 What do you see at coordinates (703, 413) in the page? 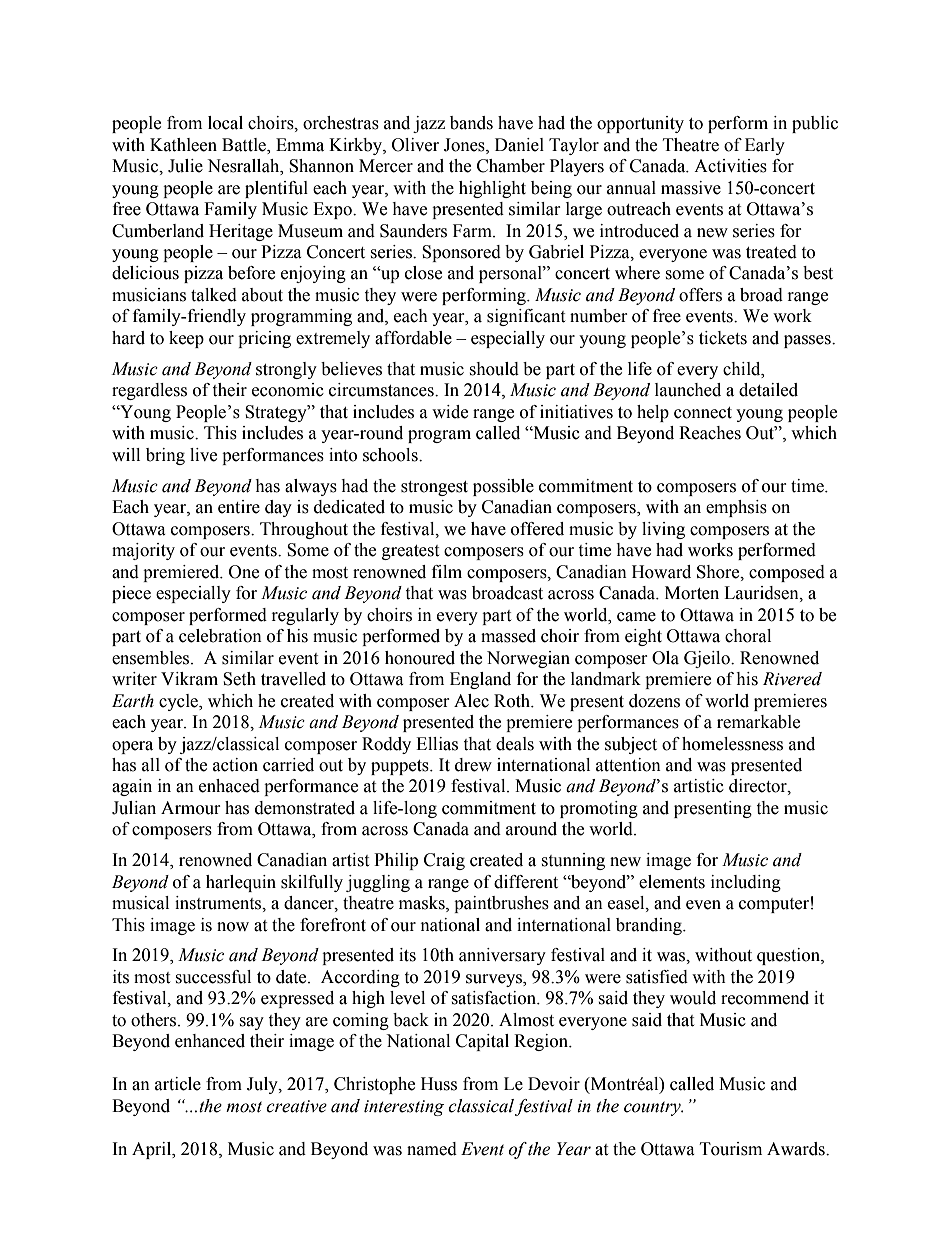
I see `connect` at bounding box center [703, 413].
